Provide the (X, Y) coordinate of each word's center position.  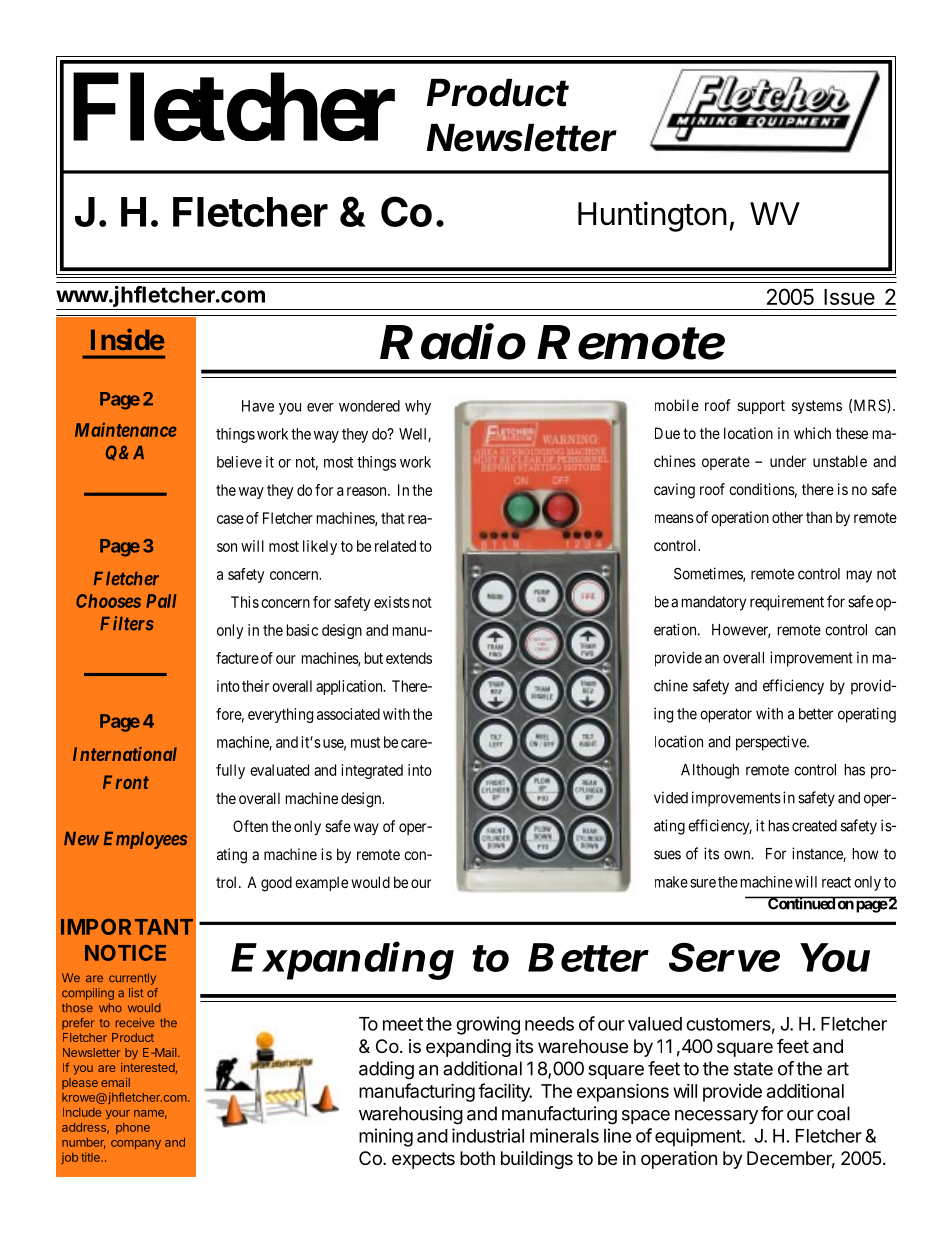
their (255, 686)
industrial (488, 1135)
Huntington (652, 216)
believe (239, 462)
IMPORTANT (127, 927)
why (418, 407)
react (836, 882)
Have (258, 406)
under (788, 461)
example (321, 883)
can (885, 631)
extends (409, 658)
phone (133, 1128)
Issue (849, 297)
